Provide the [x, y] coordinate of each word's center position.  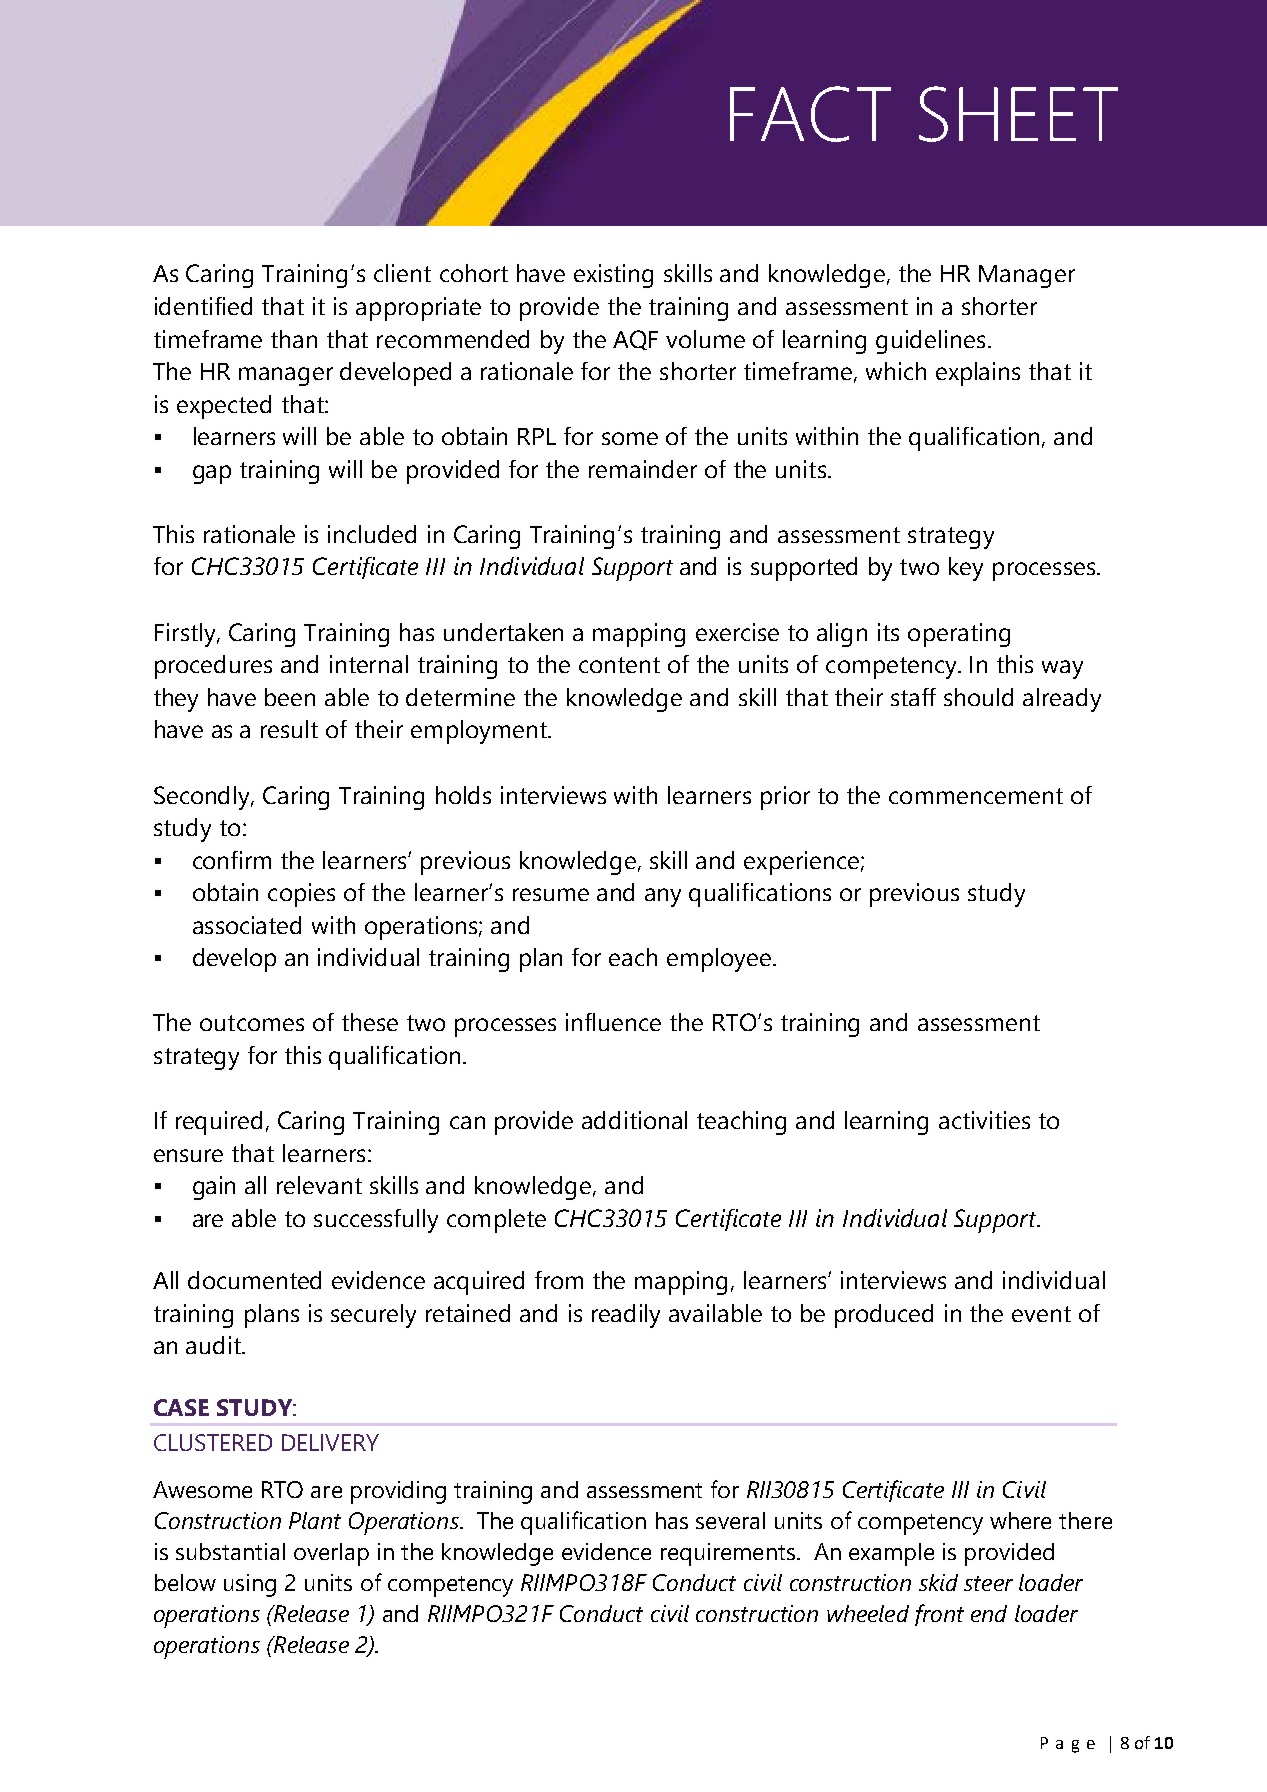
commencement [976, 796]
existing [613, 276]
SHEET [1018, 114]
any [663, 897]
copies [301, 895]
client [402, 273]
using [250, 1585]
